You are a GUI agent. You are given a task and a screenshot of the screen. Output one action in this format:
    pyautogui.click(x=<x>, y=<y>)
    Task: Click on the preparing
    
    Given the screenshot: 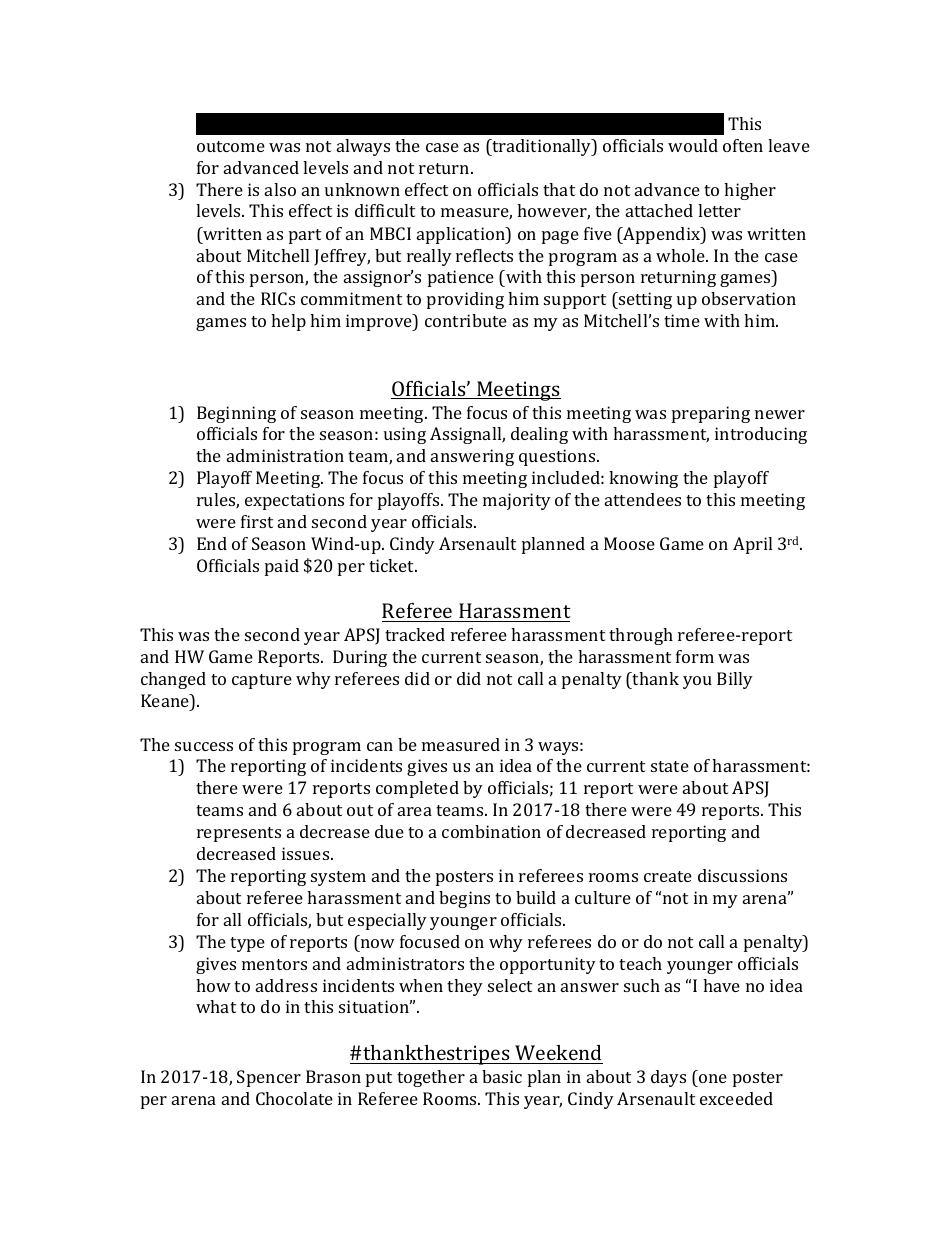 What is the action you would take?
    pyautogui.click(x=711, y=414)
